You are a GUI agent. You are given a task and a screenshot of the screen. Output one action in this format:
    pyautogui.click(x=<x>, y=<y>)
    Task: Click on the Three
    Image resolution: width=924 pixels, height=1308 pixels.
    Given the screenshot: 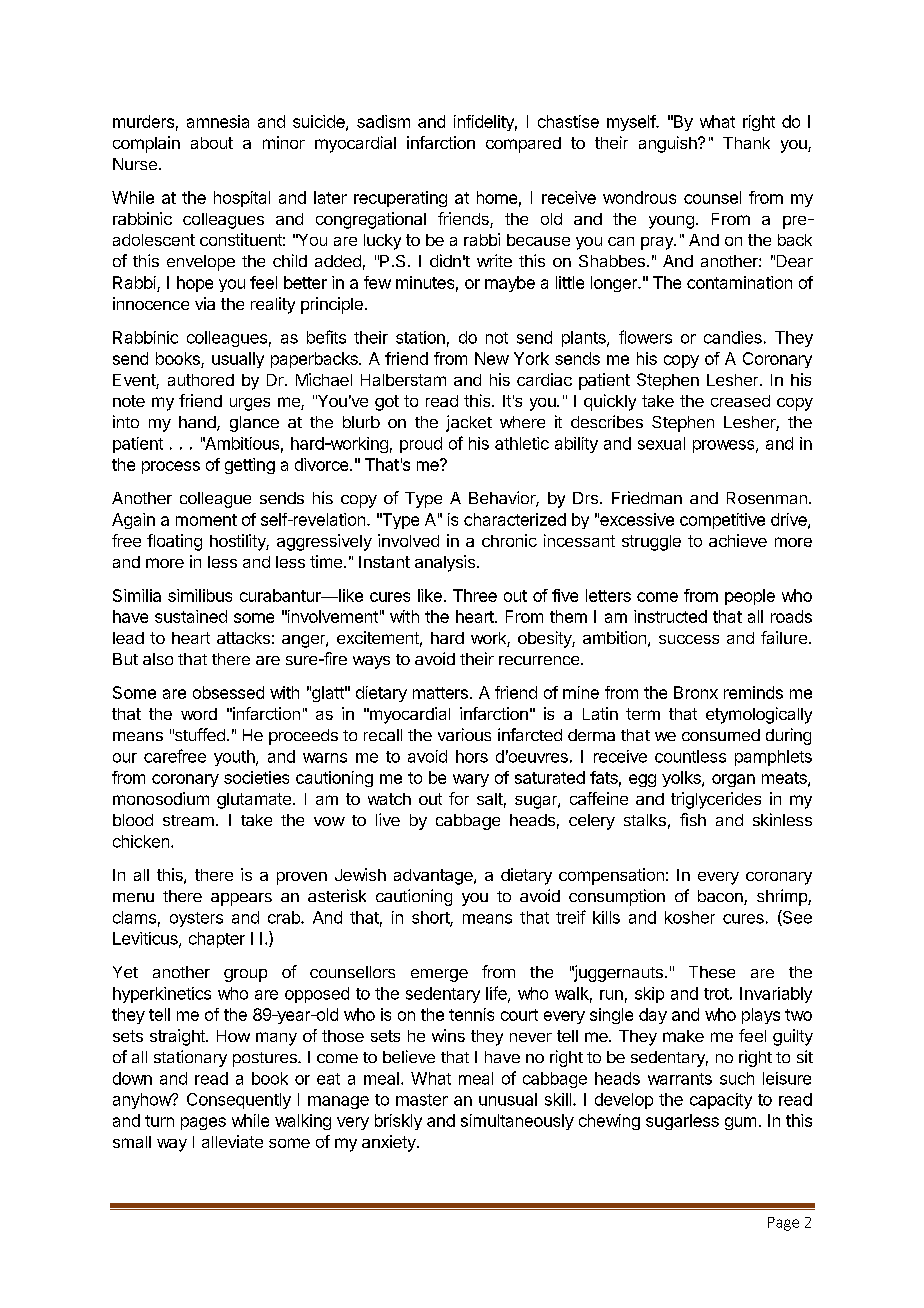 What is the action you would take?
    pyautogui.click(x=475, y=595)
